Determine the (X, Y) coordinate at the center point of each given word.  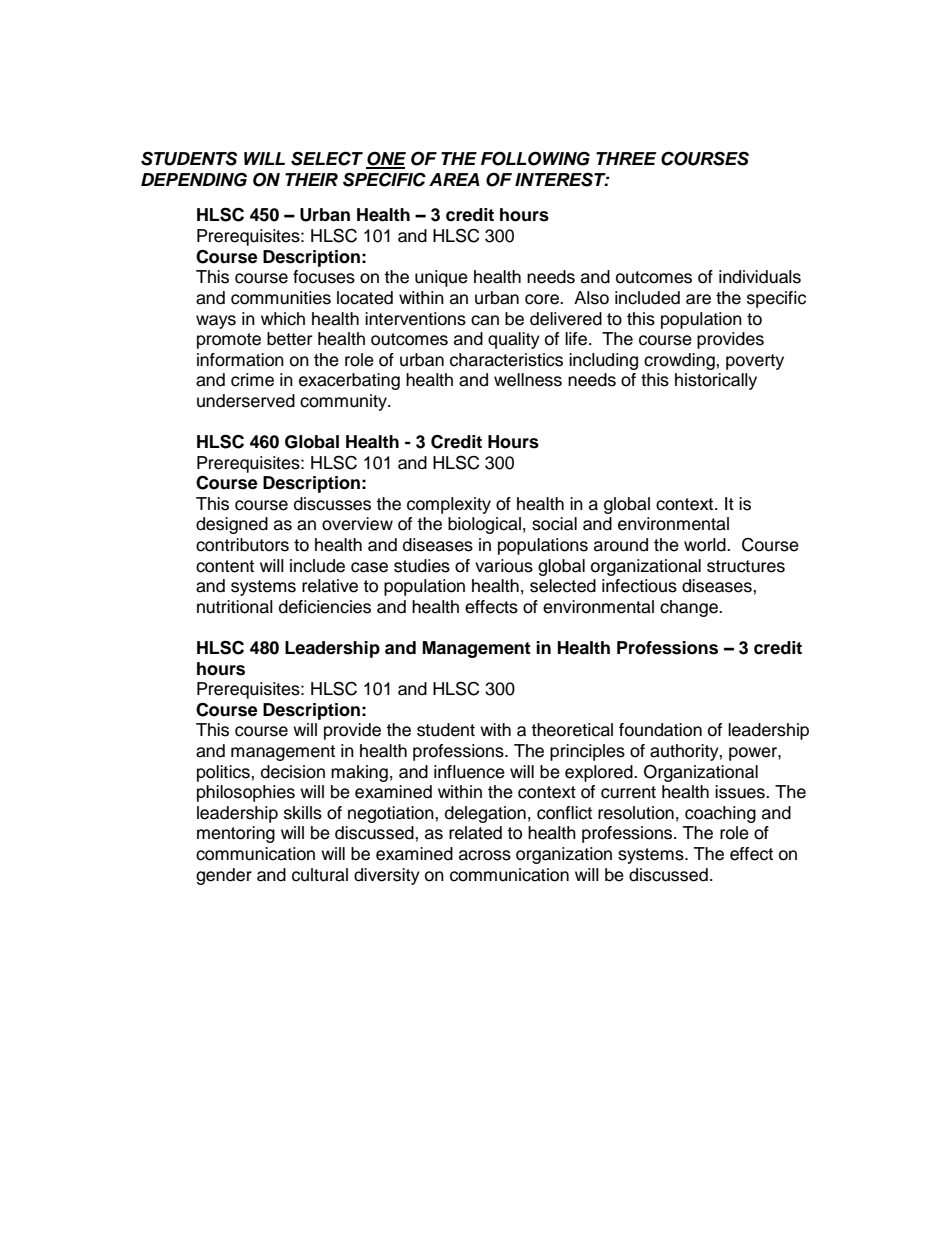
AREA (454, 179)
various (504, 566)
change (690, 608)
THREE (626, 158)
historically (716, 381)
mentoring (236, 834)
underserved (246, 401)
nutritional (235, 607)
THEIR (311, 179)
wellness (528, 380)
